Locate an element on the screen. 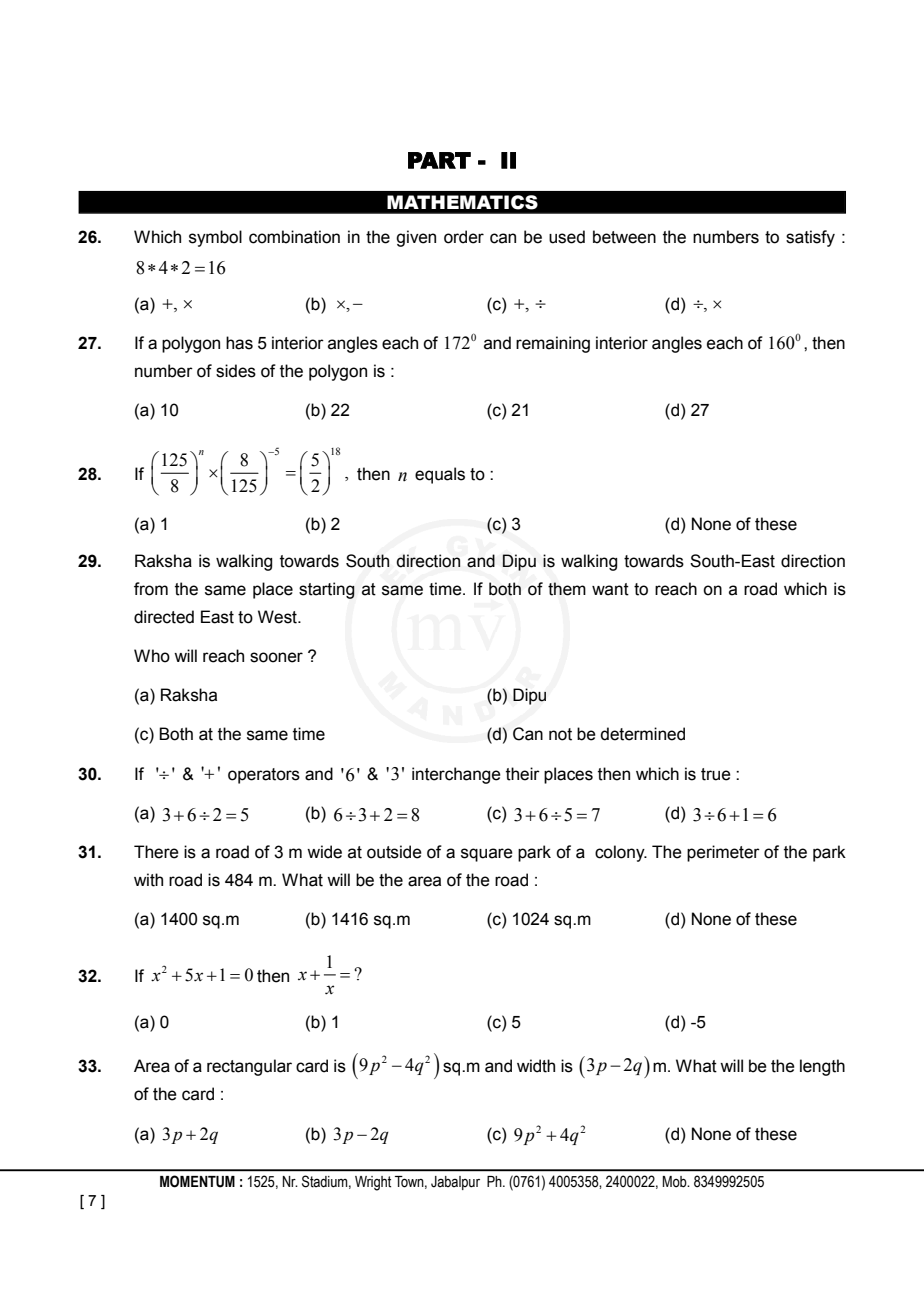 The height and width of the screenshot is (1308, 924). perimeter is located at coordinates (723, 853).
